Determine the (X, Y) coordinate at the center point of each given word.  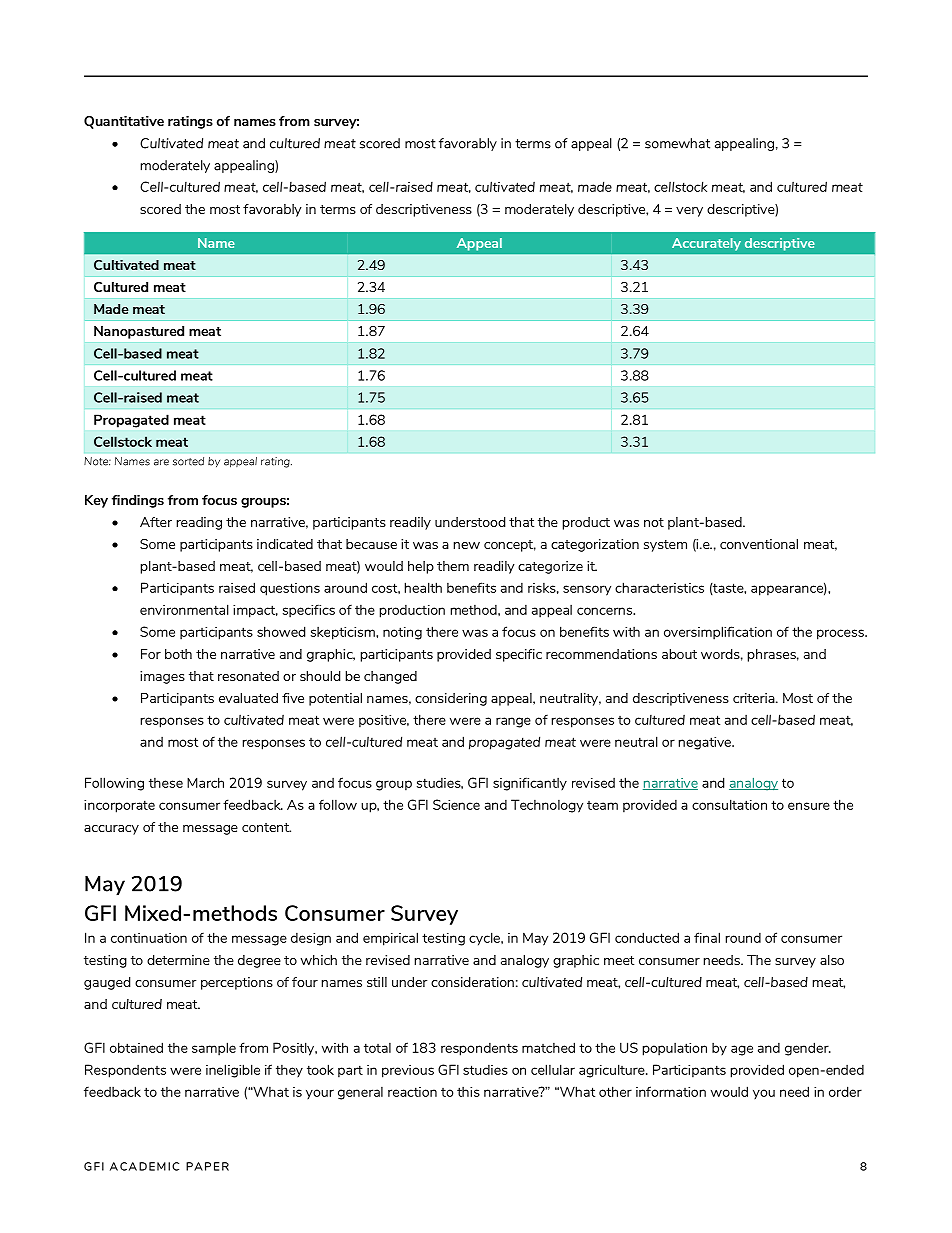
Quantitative (124, 122)
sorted (188, 461)
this (468, 1092)
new (467, 545)
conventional (759, 544)
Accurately (706, 244)
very (689, 212)
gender (808, 1049)
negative (706, 743)
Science (456, 804)
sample (214, 1049)
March (205, 782)
